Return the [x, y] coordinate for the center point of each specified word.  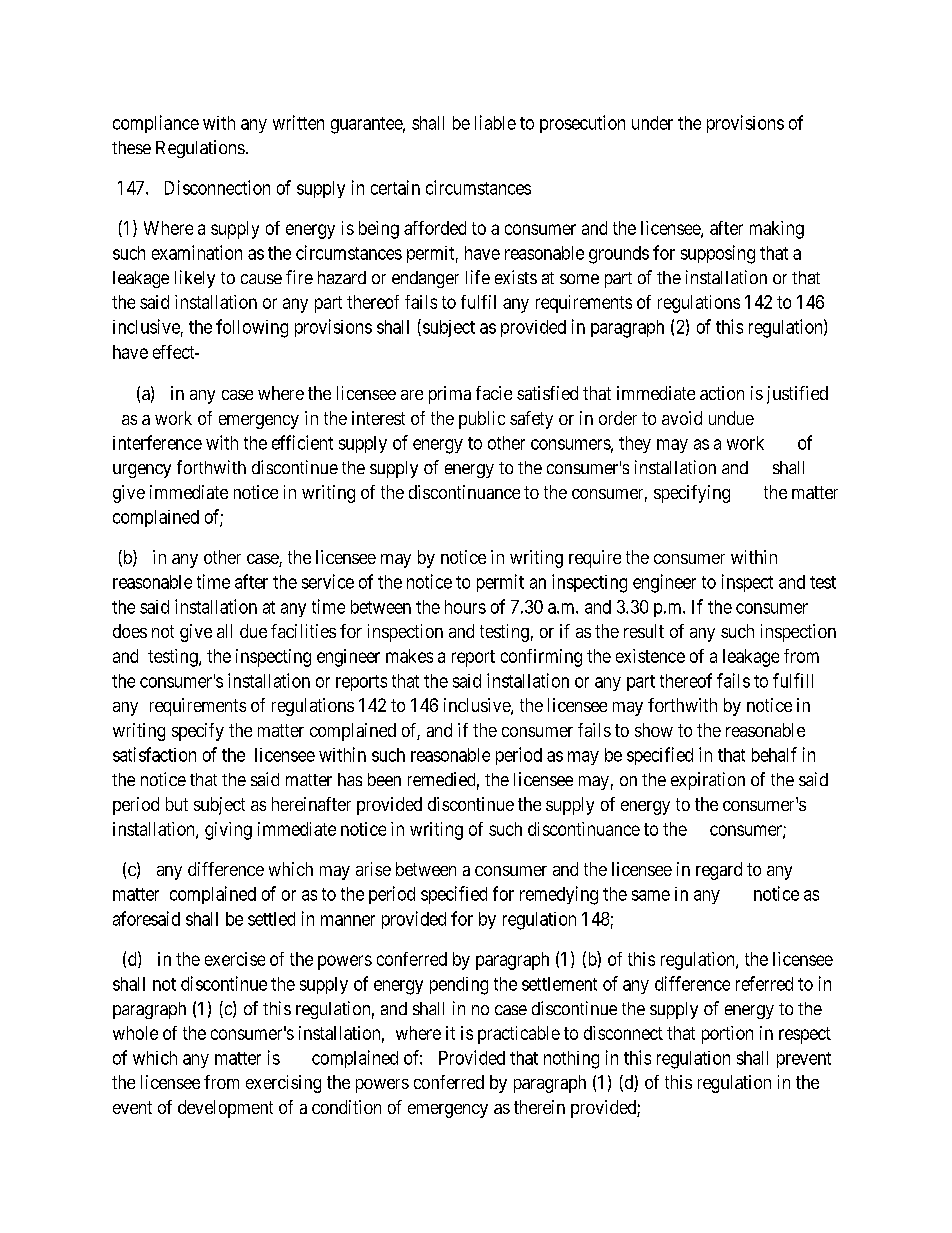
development [225, 1109]
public [482, 420]
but [177, 804]
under [652, 123]
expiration [708, 781]
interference [157, 442]
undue [731, 418]
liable [495, 122]
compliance [156, 124]
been [384, 779]
